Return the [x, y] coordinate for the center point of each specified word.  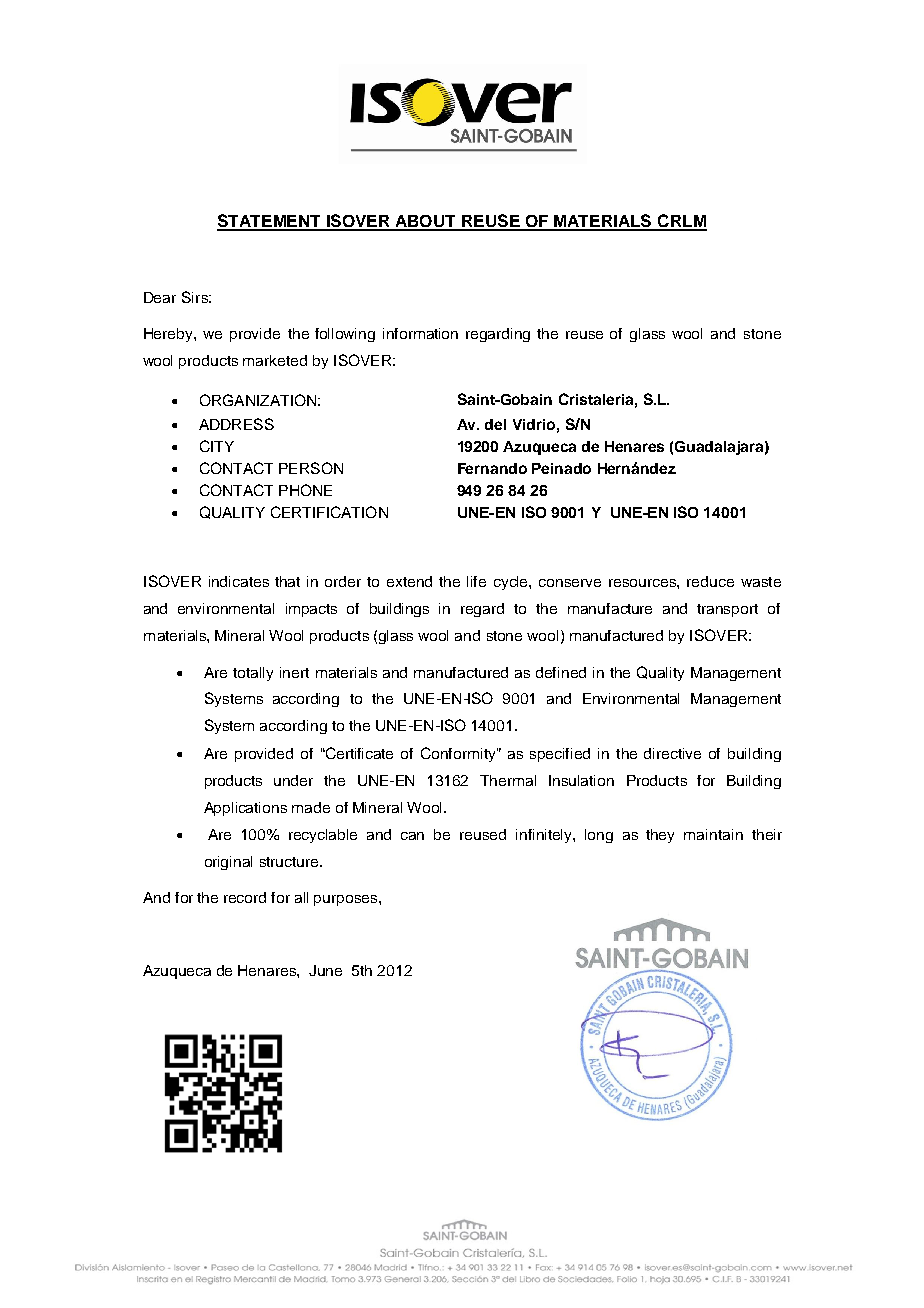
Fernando [492, 468]
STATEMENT [270, 222]
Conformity [459, 754]
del [495, 424]
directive [672, 753]
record [245, 897]
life [476, 581]
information [420, 333]
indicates [239, 581]
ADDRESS [236, 424]
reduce [710, 581]
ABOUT [426, 222]
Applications [245, 809]
